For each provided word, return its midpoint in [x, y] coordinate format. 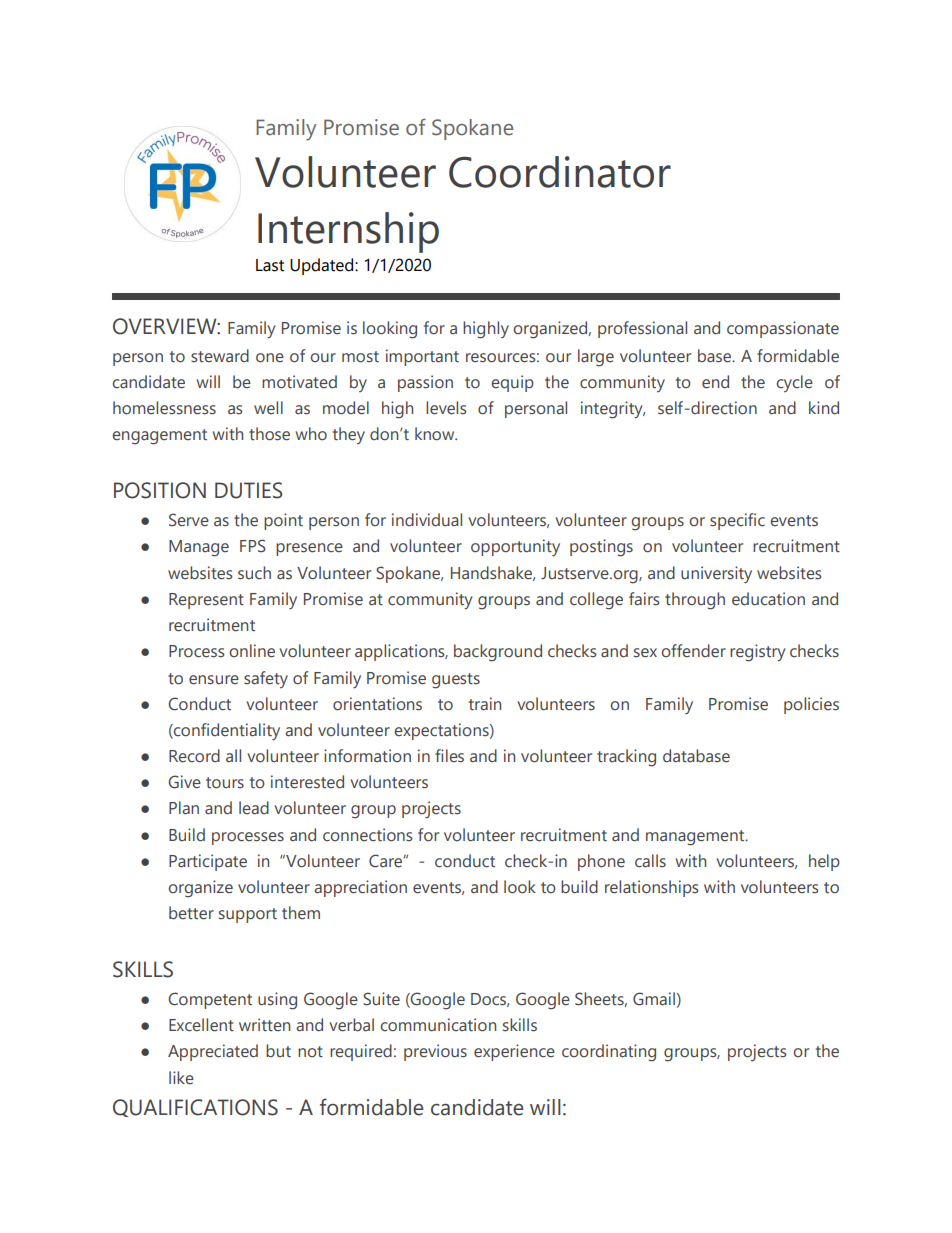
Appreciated [213, 1052]
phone [601, 862]
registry [758, 653]
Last [270, 265]
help [824, 862]
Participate [208, 862]
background [498, 653]
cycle [794, 383]
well [268, 408]
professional [642, 329]
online [252, 651]
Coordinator [560, 172]
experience [514, 1052]
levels [446, 408]
